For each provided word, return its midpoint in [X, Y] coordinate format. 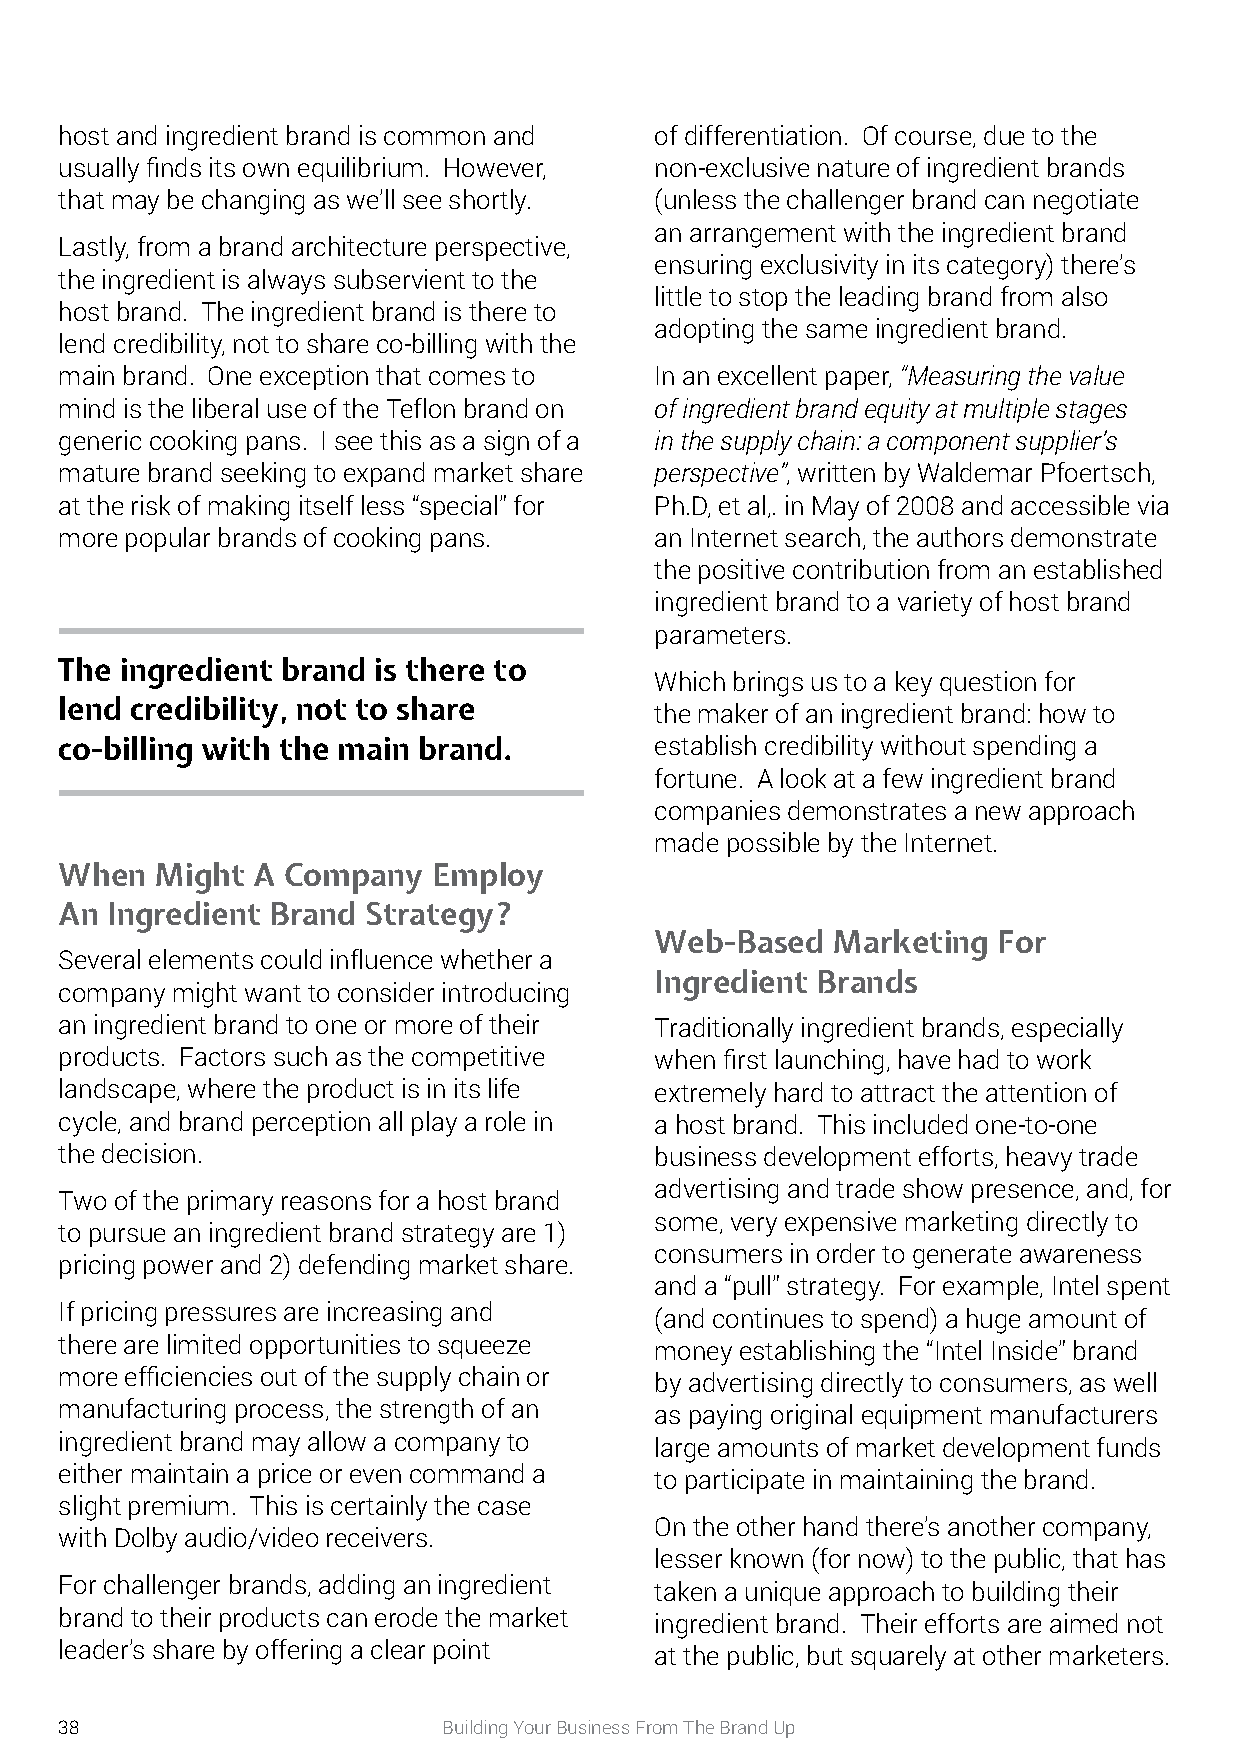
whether [486, 959]
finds [174, 167]
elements [201, 959]
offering [298, 1652]
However [495, 169]
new [998, 813]
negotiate [1086, 202]
